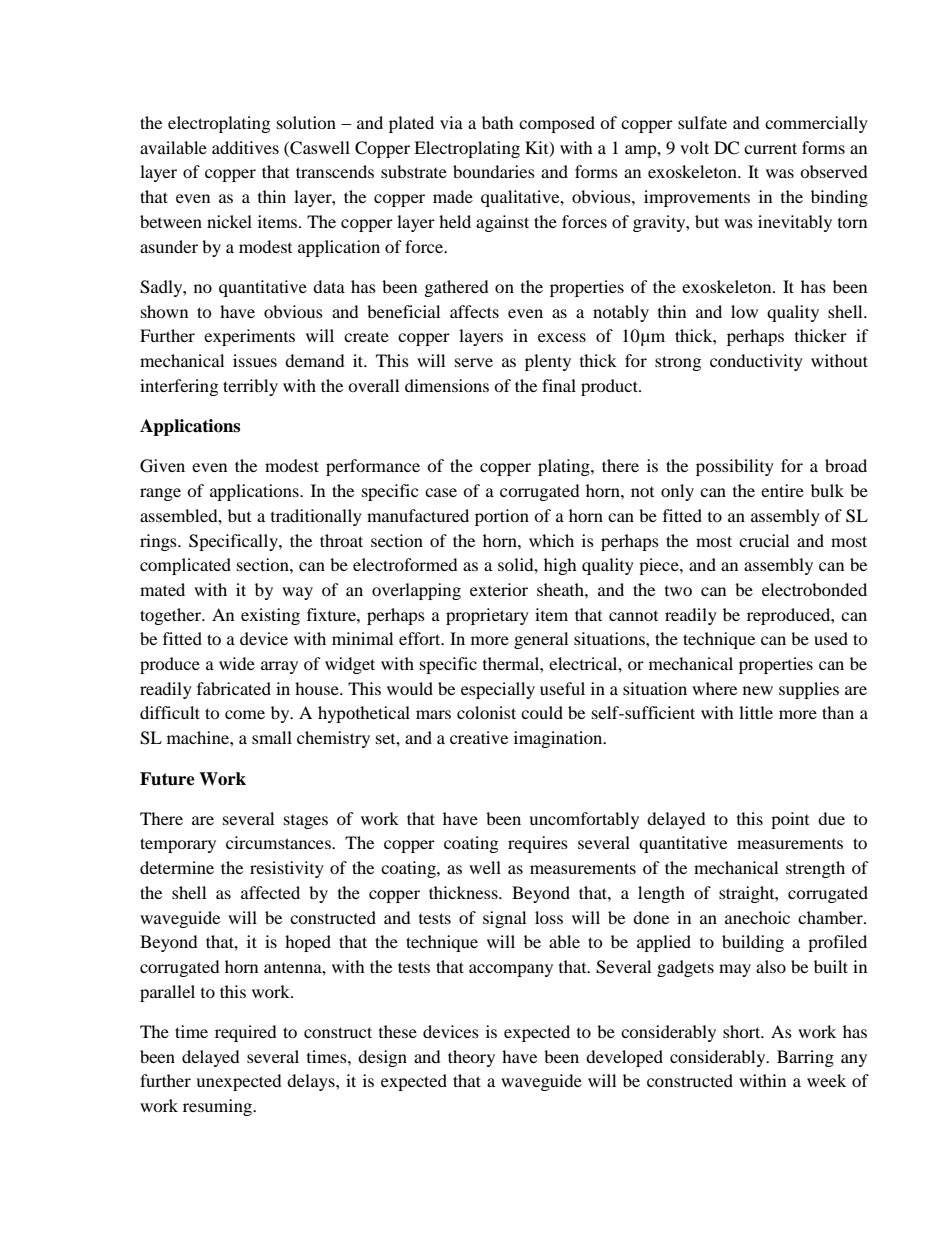 The image size is (952, 1233). Describe the element at coordinates (245, 147) in the screenshot. I see `additives` at that location.
